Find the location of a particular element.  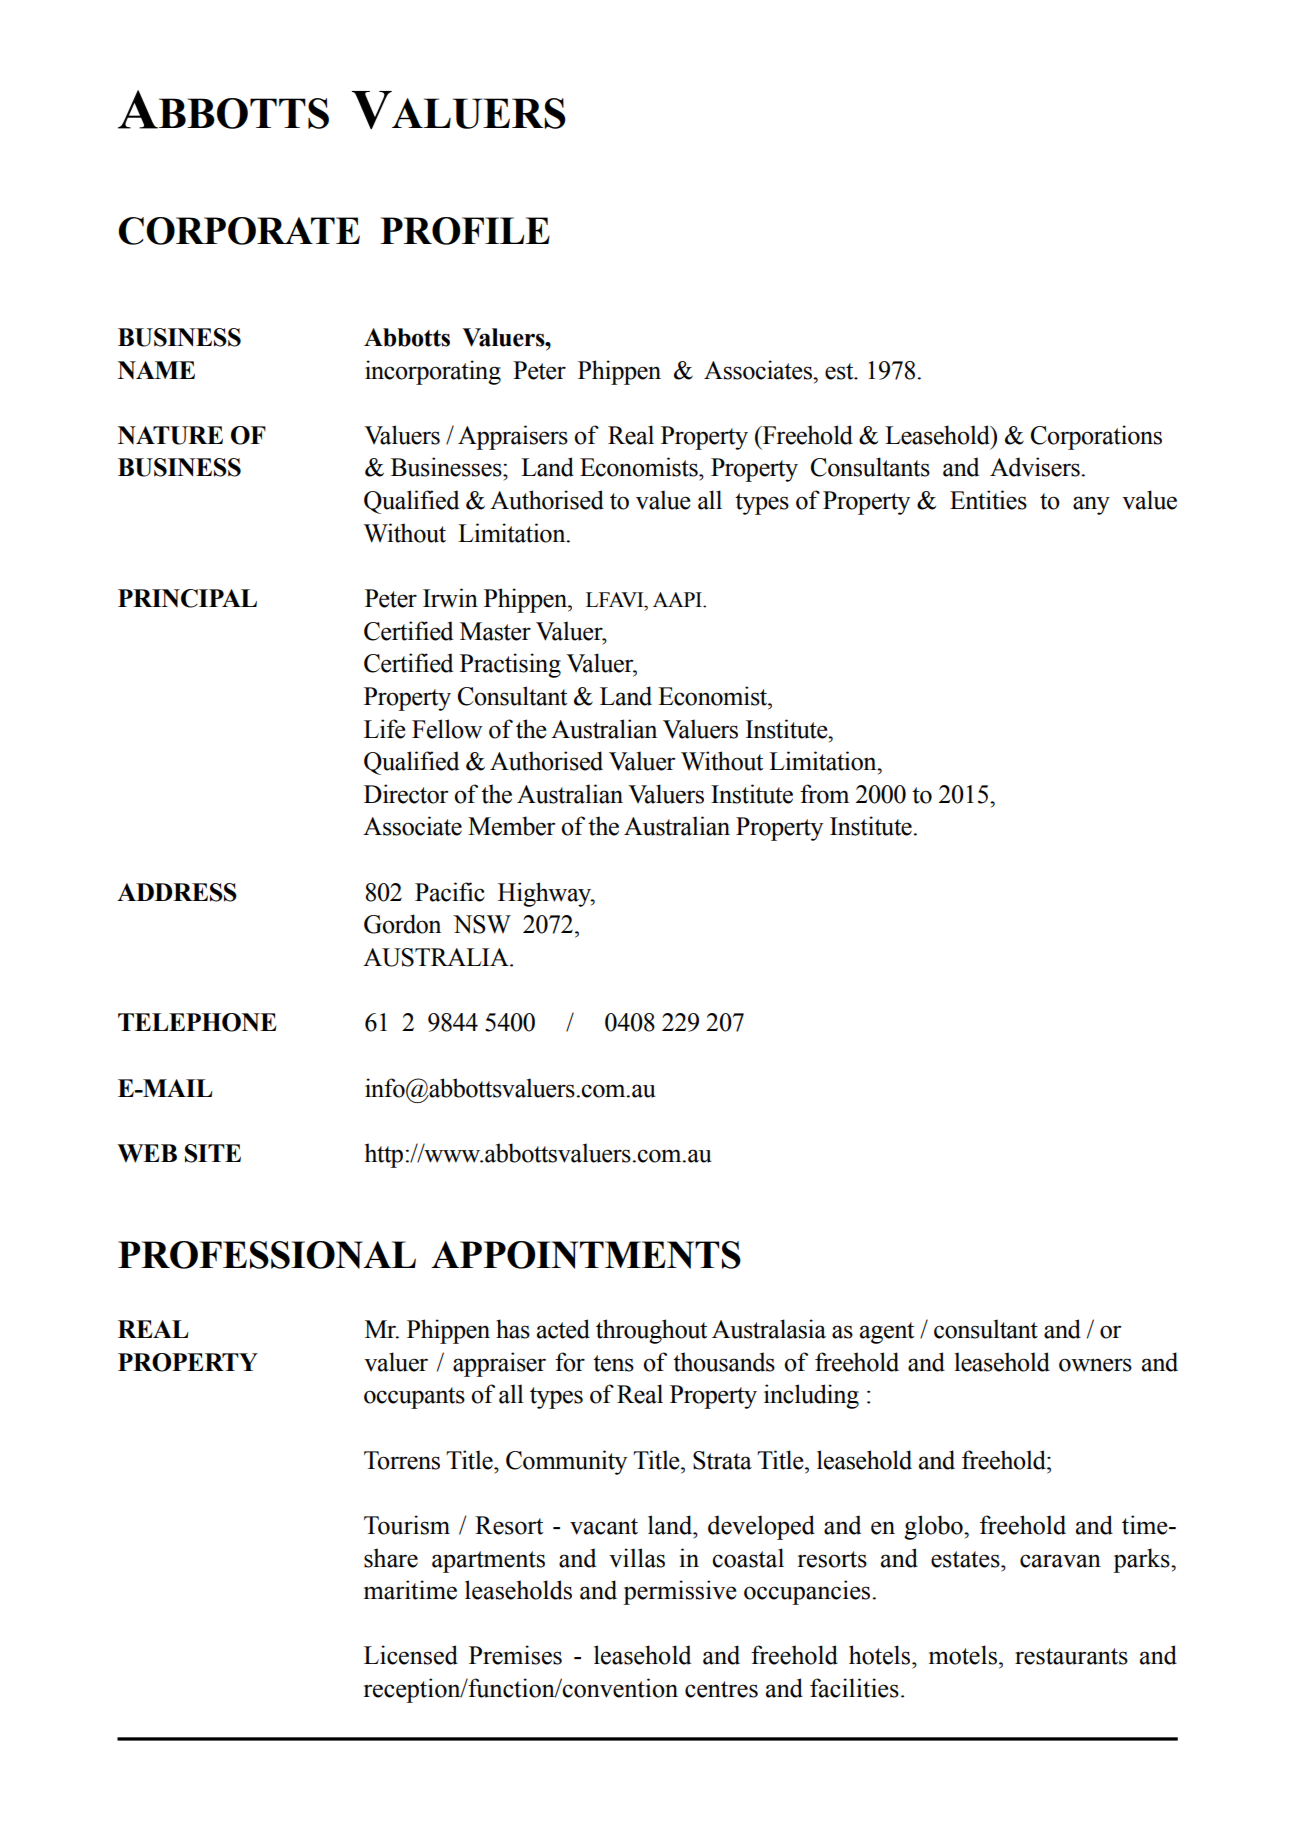

Corporations is located at coordinates (1096, 437).
